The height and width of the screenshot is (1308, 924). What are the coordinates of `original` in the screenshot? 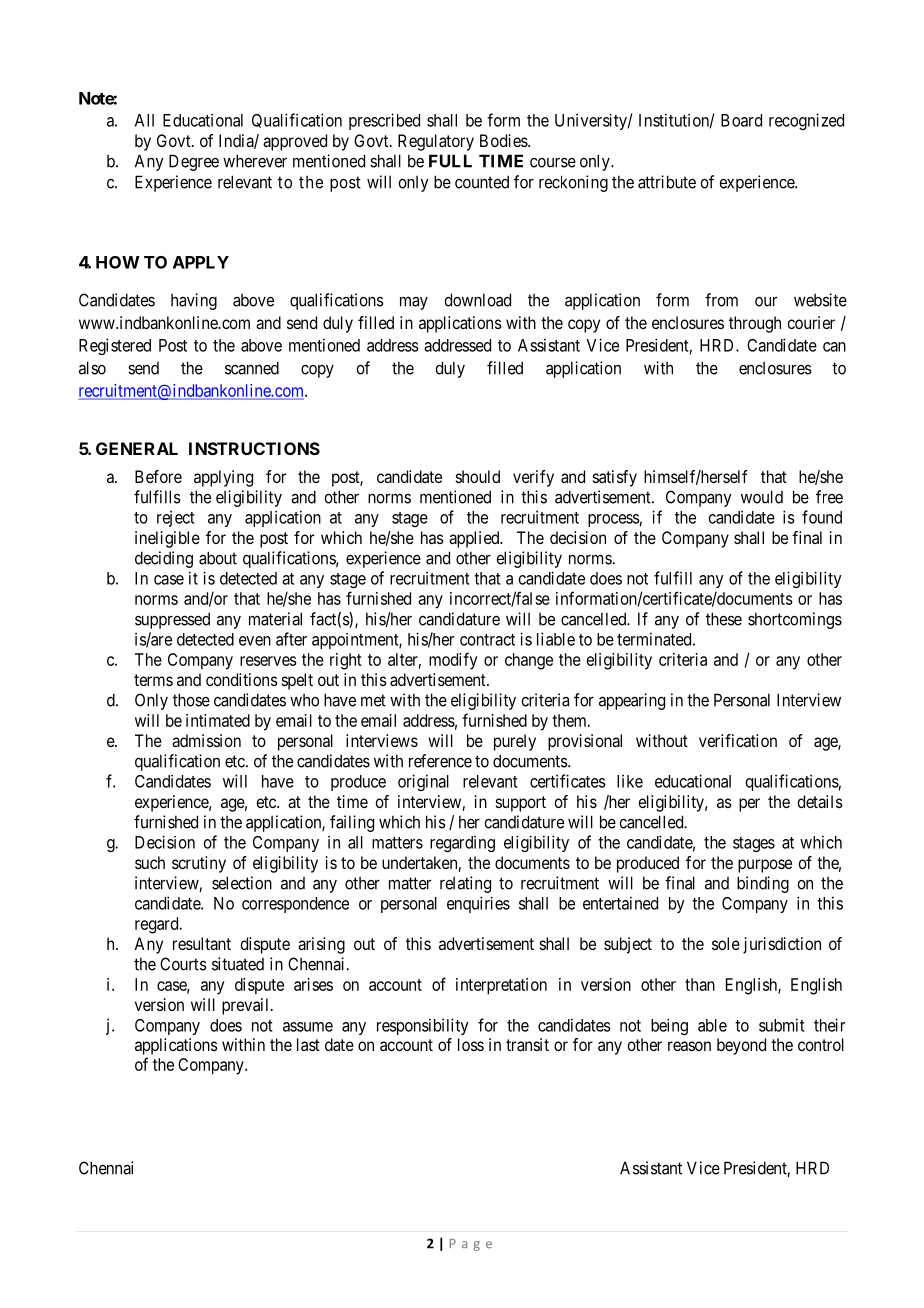 It's located at (423, 782).
